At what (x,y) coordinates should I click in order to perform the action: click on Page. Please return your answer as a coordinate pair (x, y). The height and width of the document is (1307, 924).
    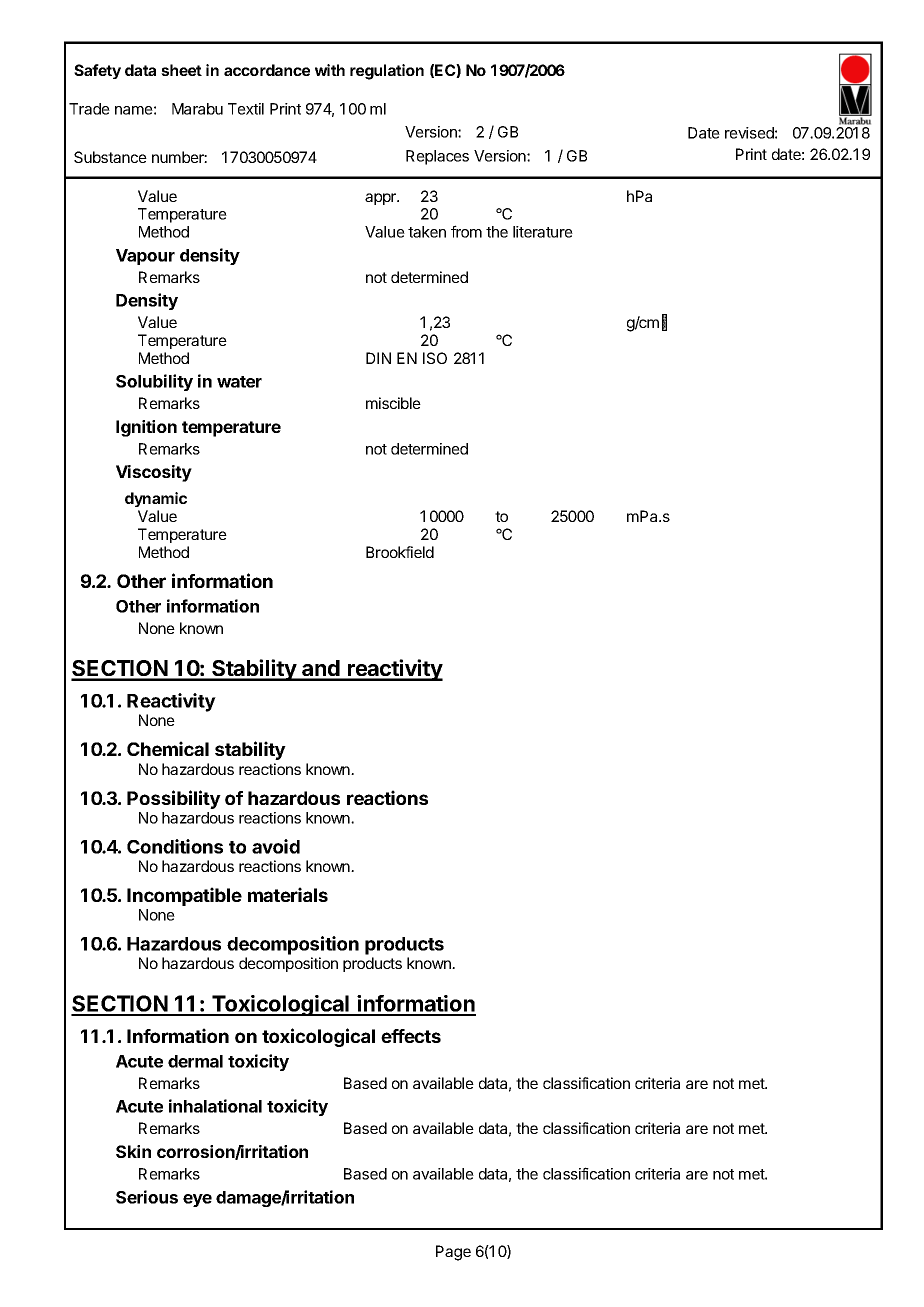
    Looking at the image, I should click on (453, 1253).
